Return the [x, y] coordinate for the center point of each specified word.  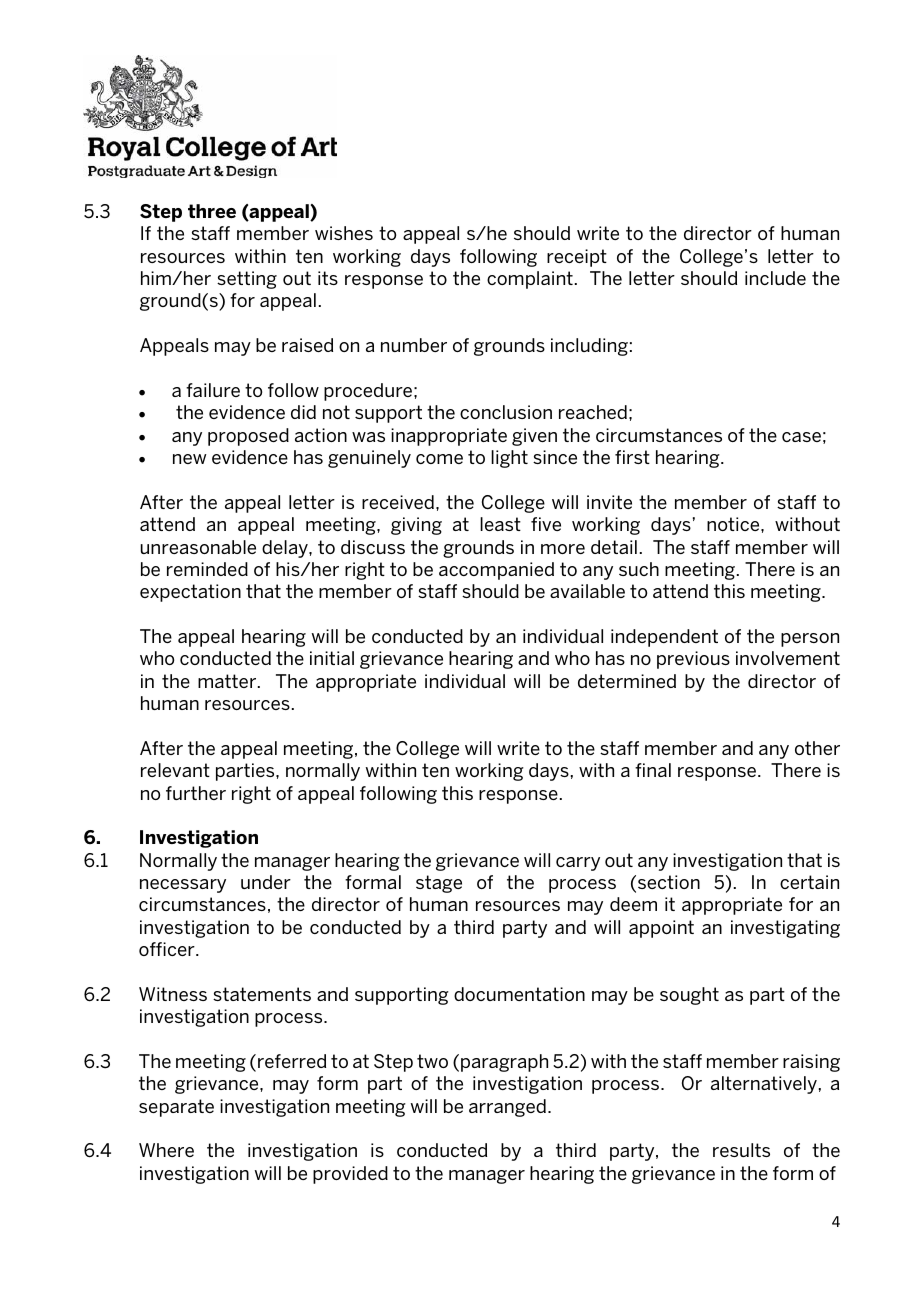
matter [228, 681]
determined [627, 681]
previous [693, 660]
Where [166, 1150]
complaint [530, 280]
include [775, 278]
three [212, 211]
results [741, 1150]
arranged [507, 1108]
